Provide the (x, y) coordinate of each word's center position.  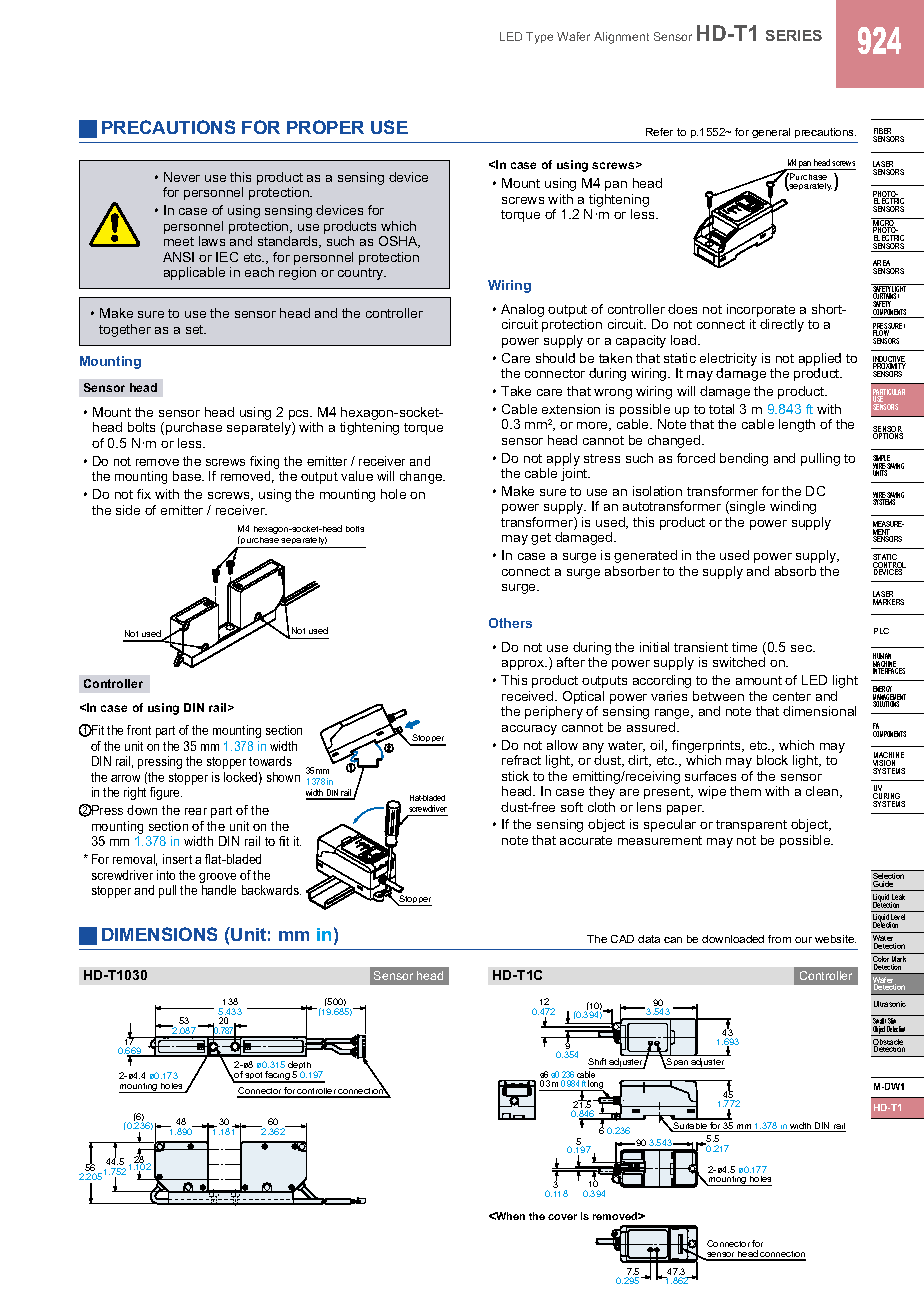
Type (539, 38)
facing (278, 1077)
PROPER (325, 127)
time (744, 647)
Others (510, 623)
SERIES (794, 35)
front (139, 730)
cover (562, 1217)
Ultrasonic (890, 1004)
